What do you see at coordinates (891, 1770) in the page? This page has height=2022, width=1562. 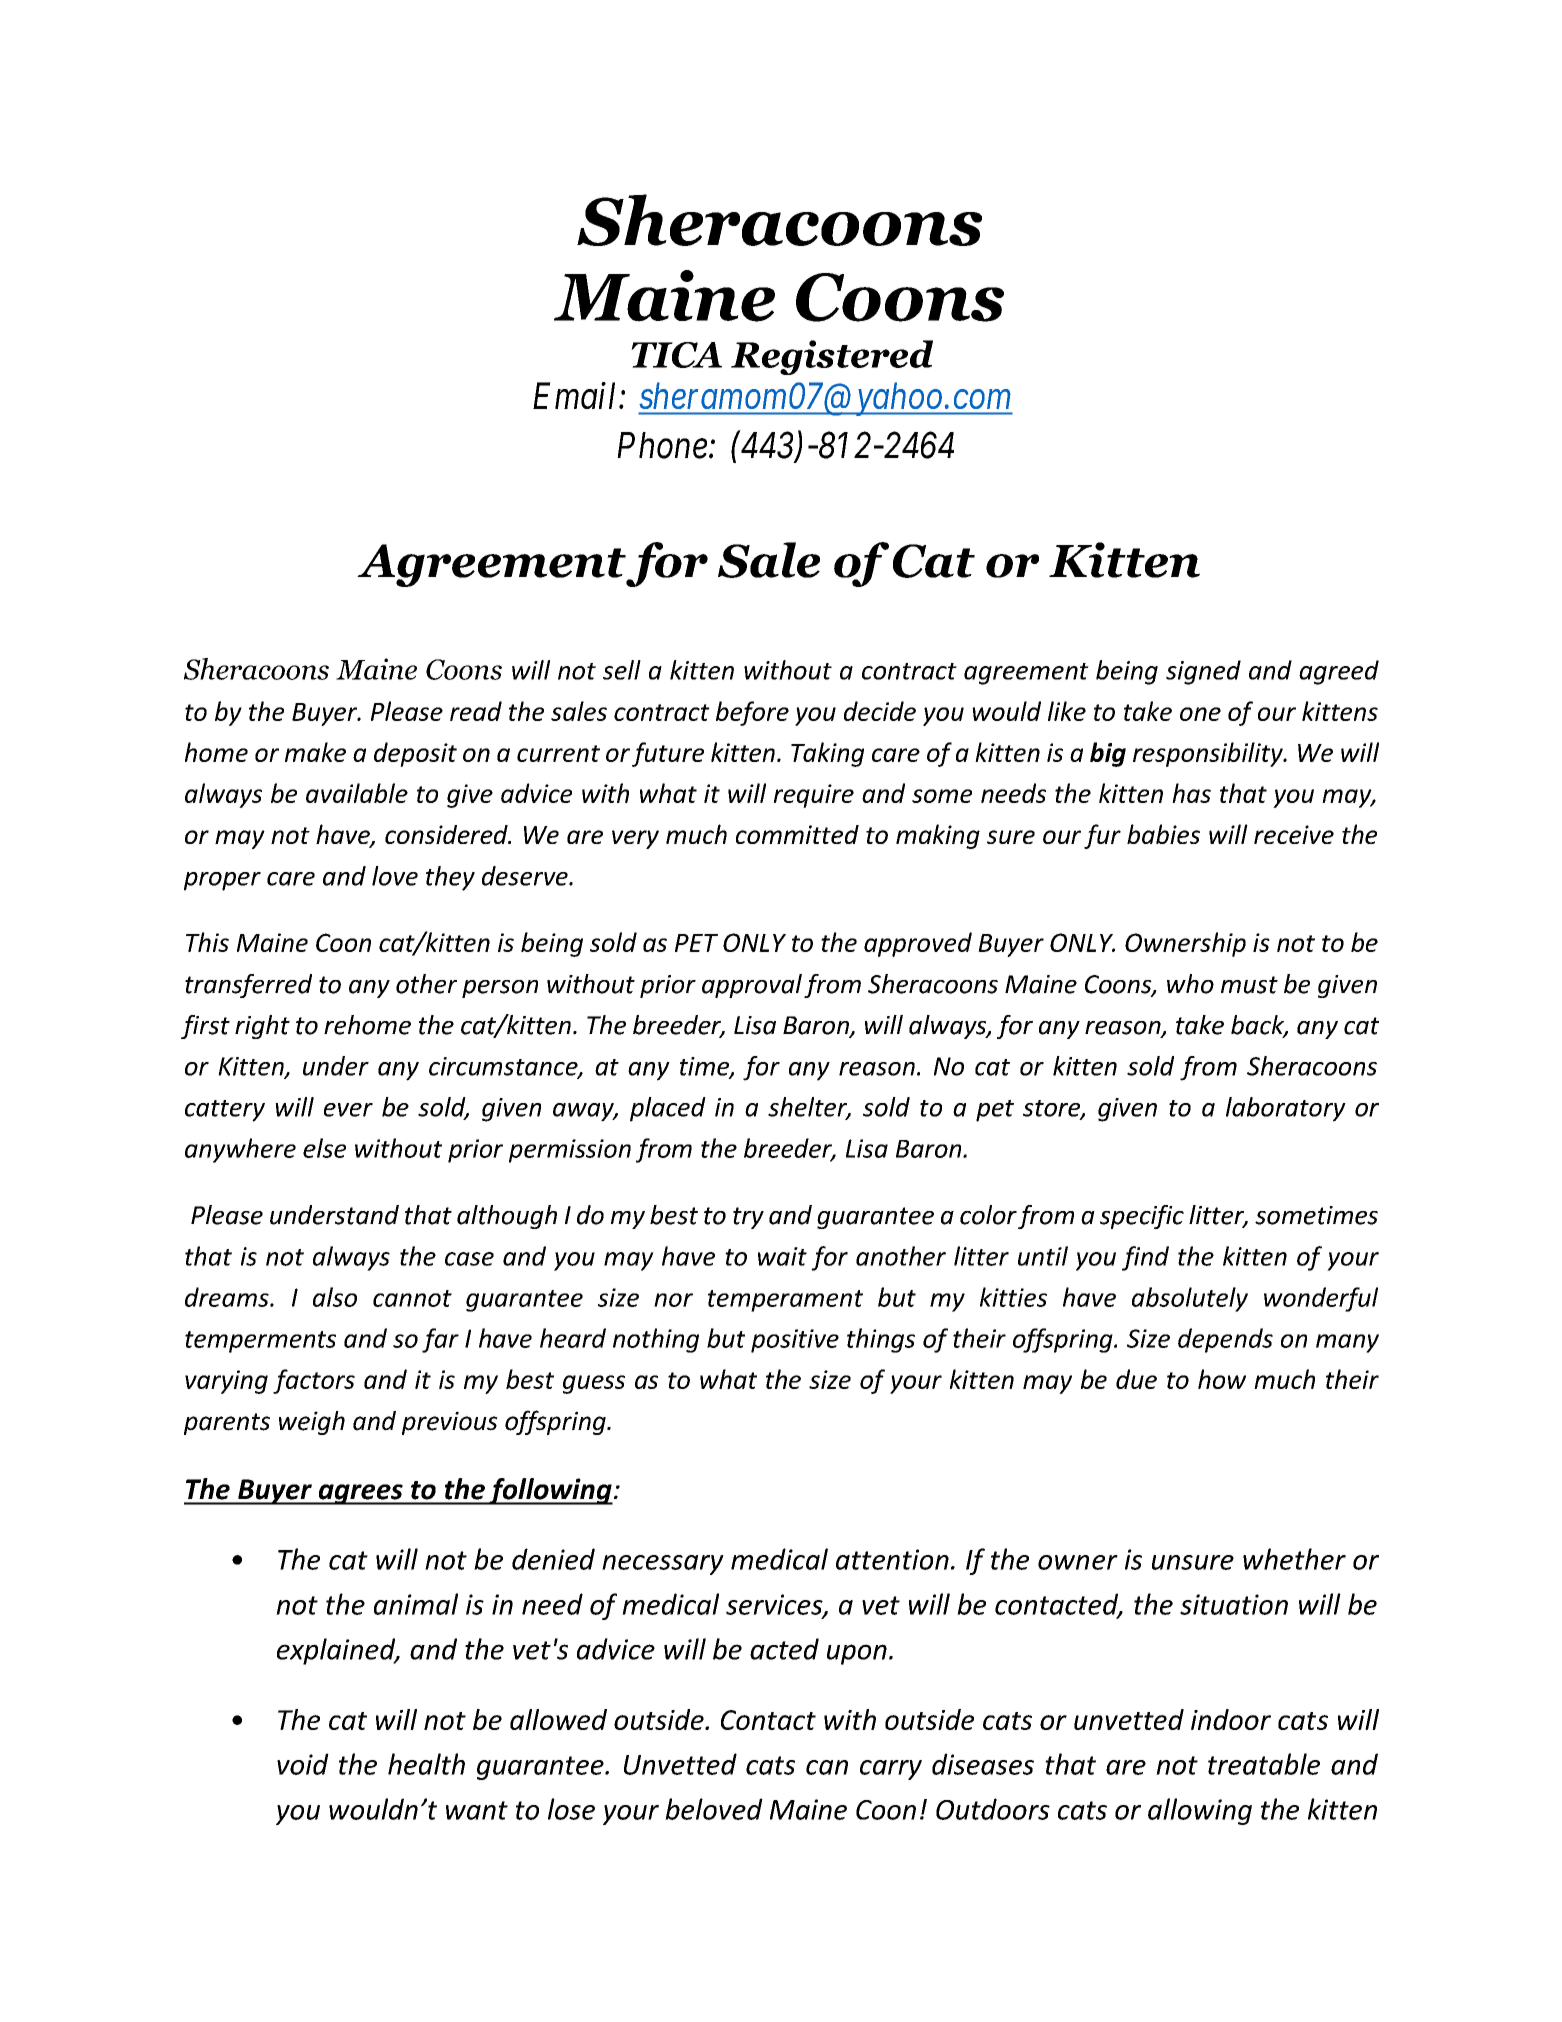 I see `carry` at bounding box center [891, 1770].
